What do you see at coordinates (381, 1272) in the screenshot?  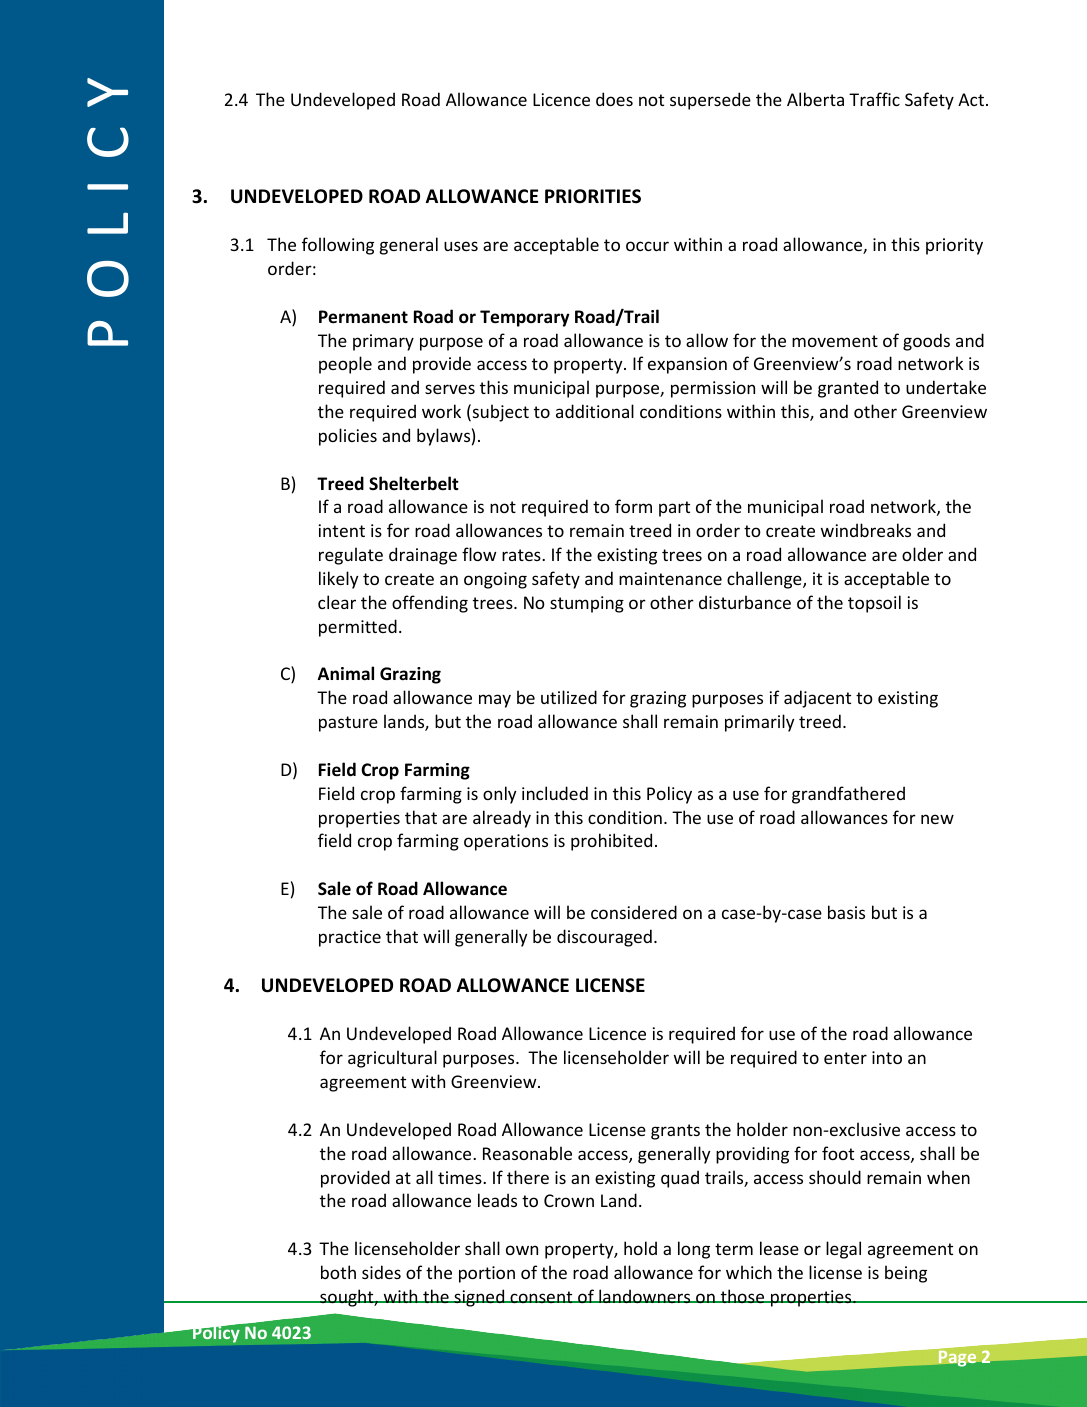 I see `sides` at bounding box center [381, 1272].
